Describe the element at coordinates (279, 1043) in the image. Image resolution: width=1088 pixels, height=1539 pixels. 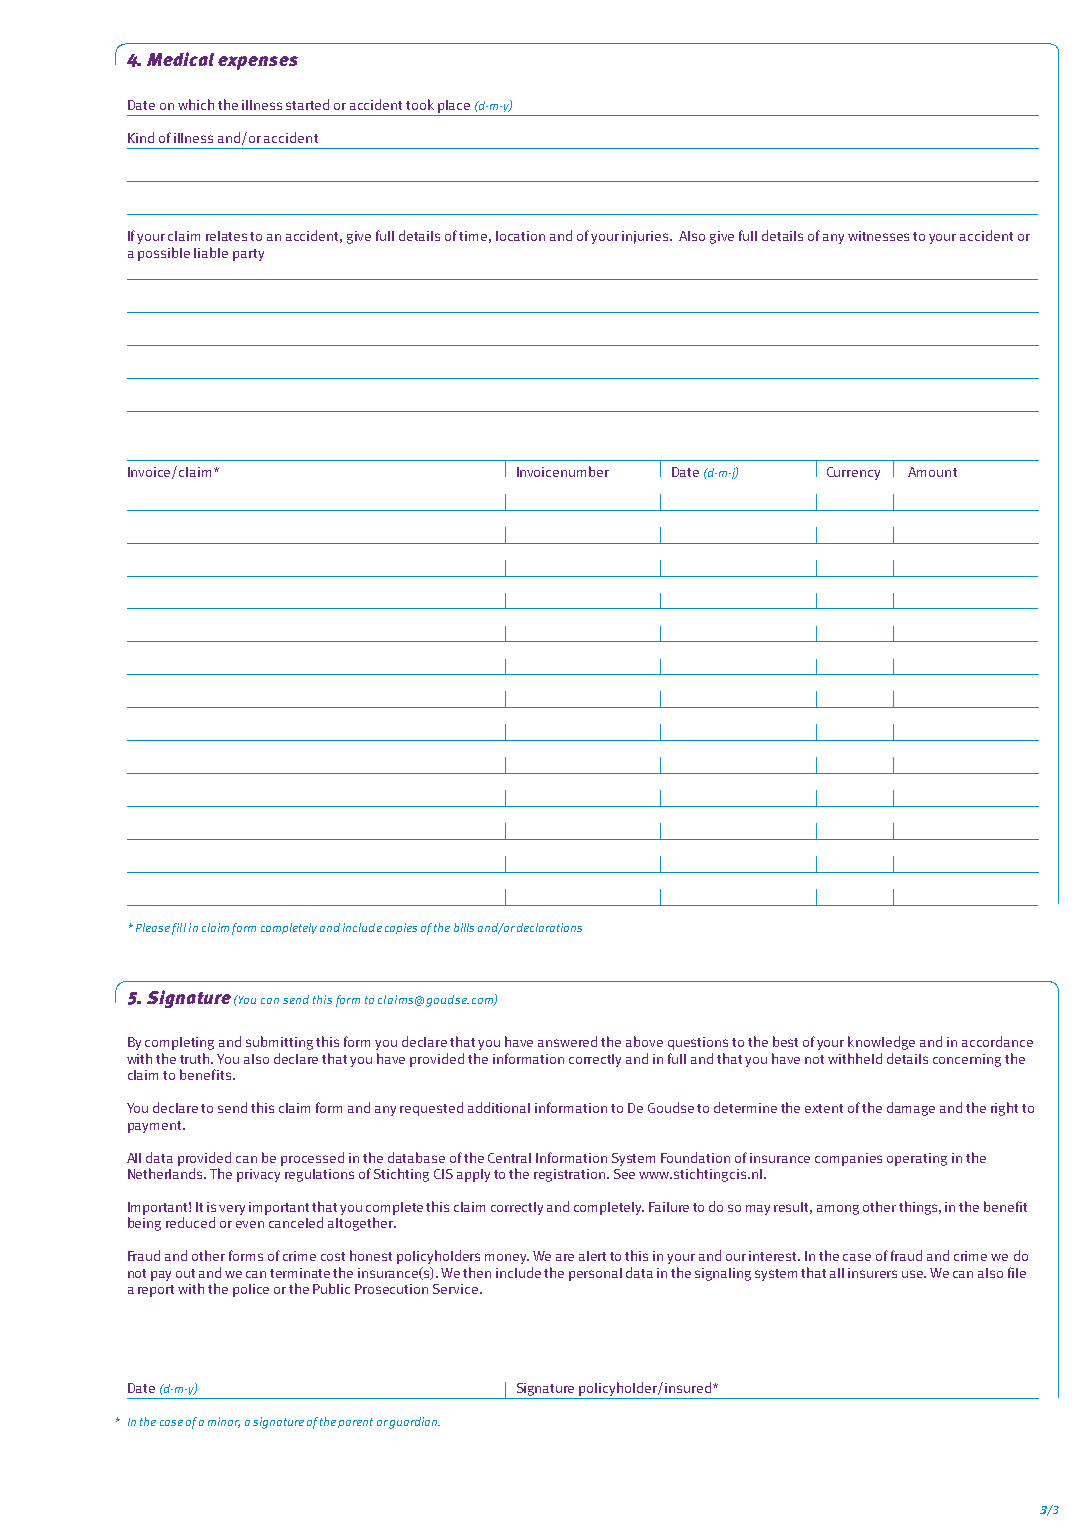
I see `submitting` at that location.
